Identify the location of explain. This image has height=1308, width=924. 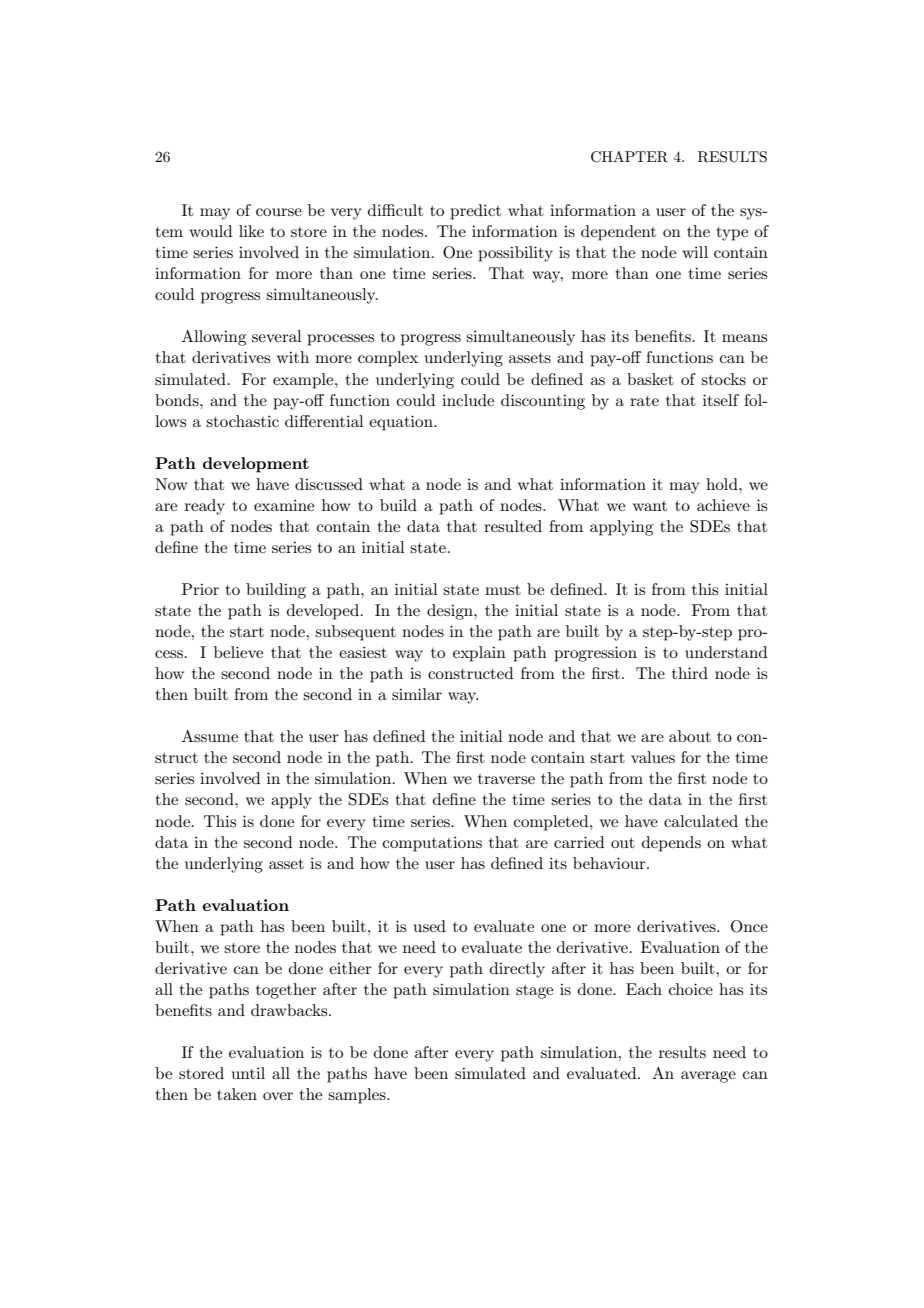
(479, 654).
